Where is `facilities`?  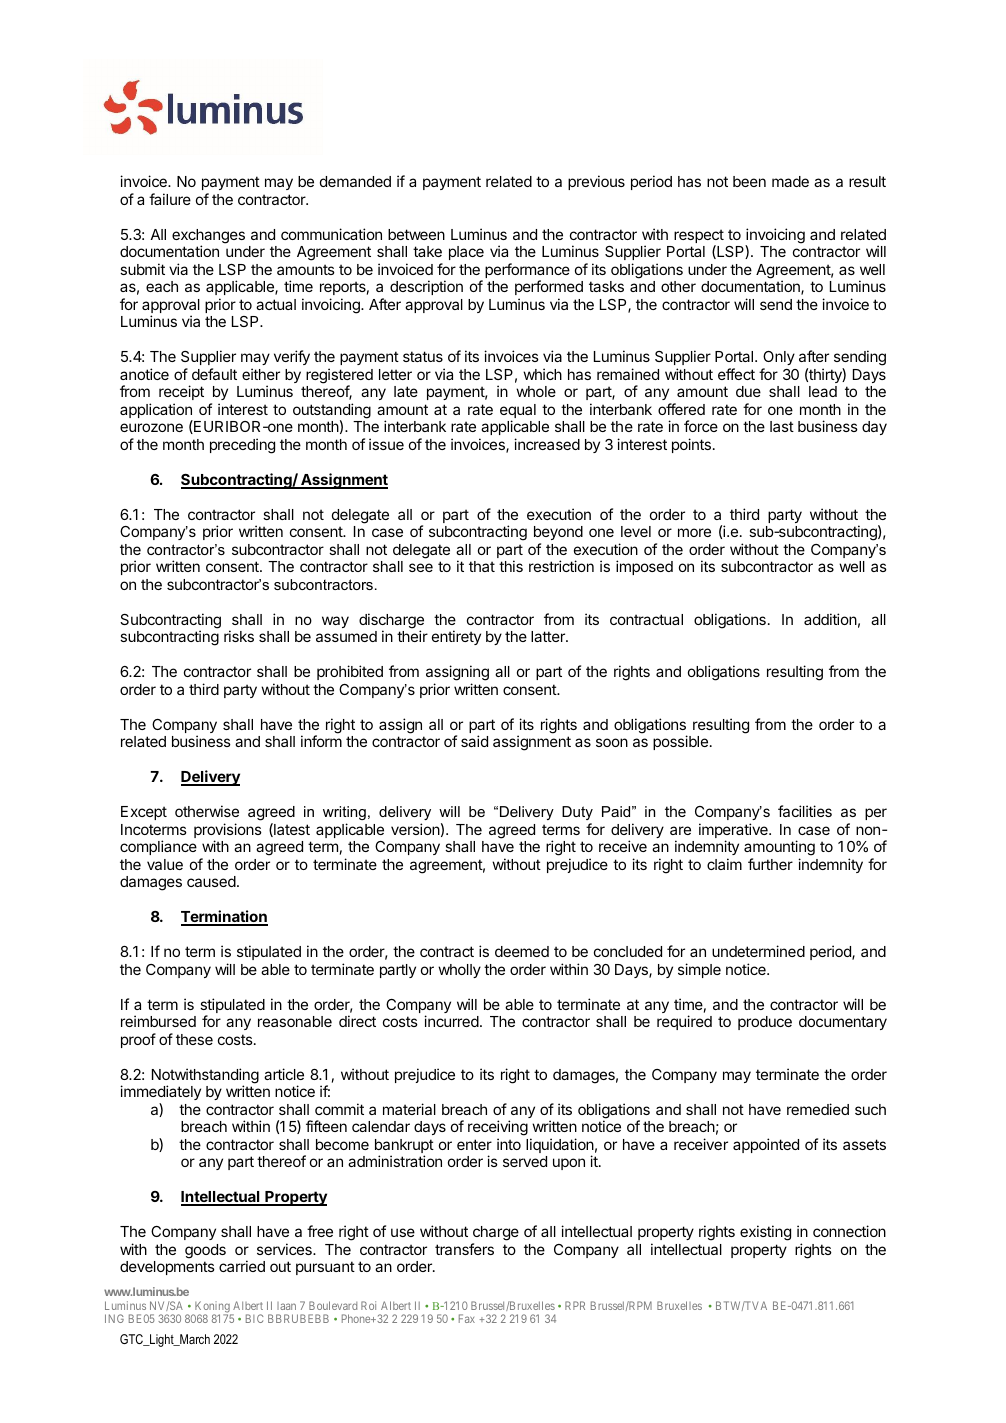
facilities is located at coordinates (805, 811).
